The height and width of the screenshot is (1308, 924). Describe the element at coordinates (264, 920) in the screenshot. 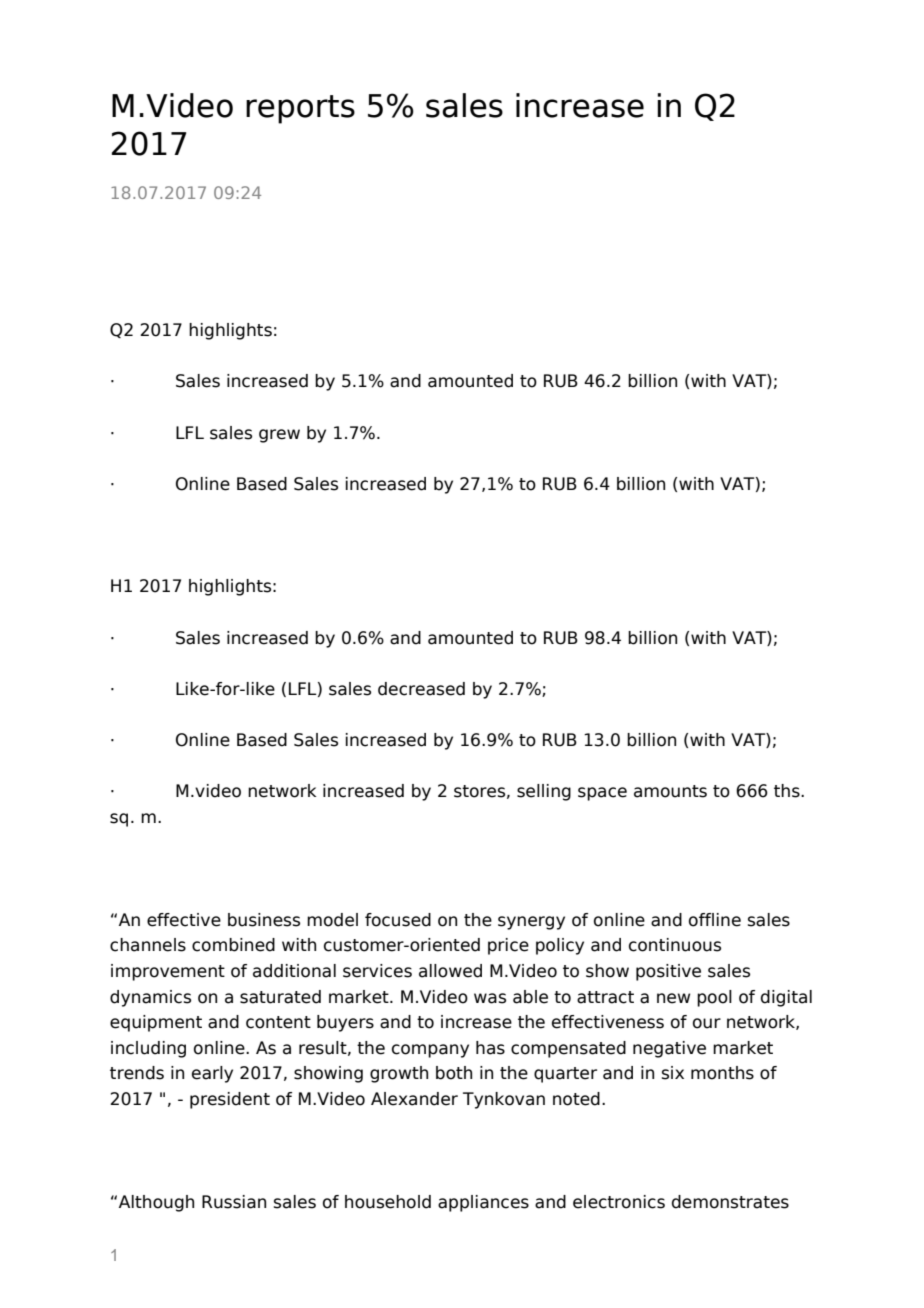

I see `business` at that location.
